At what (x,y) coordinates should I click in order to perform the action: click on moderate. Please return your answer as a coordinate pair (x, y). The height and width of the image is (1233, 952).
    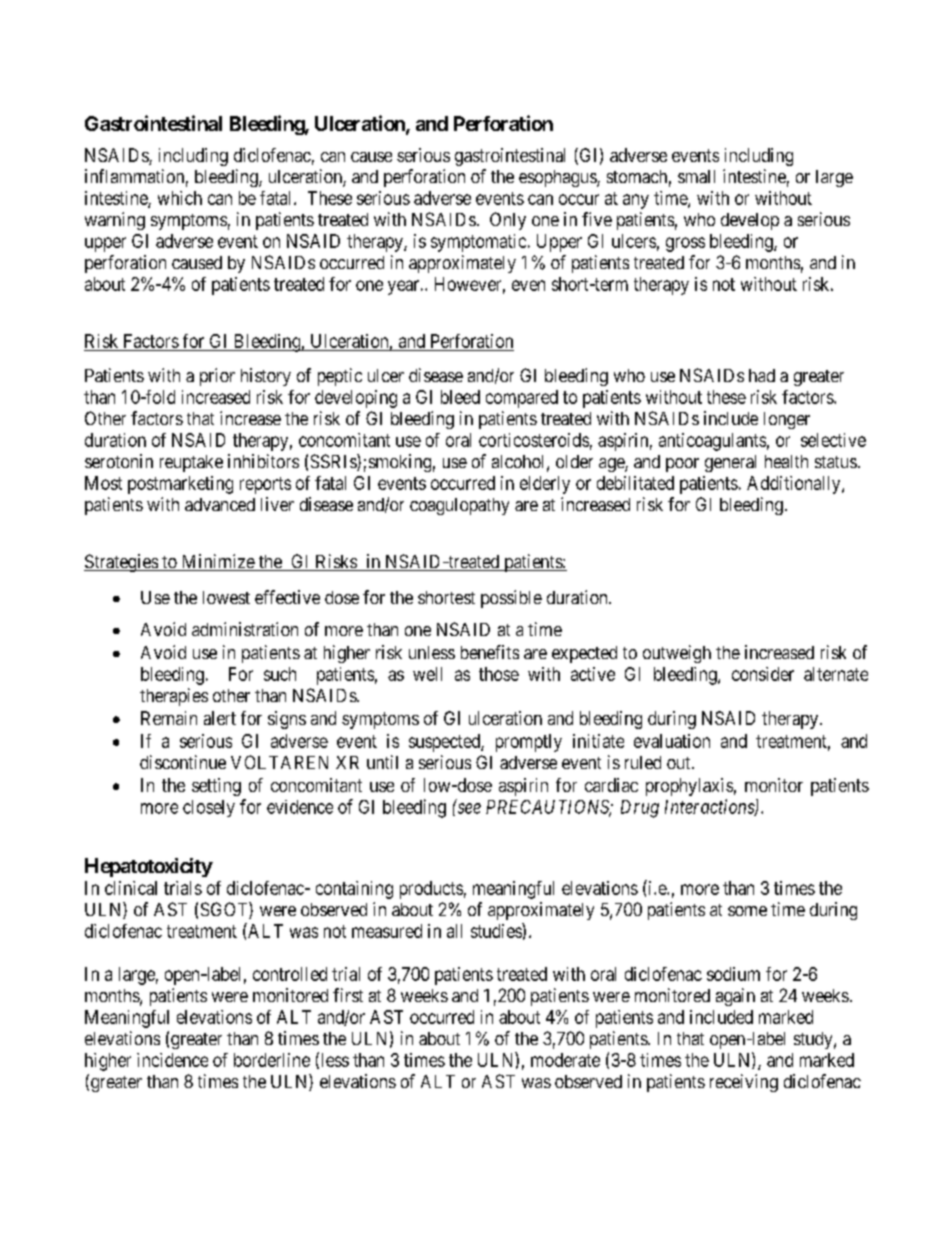
    Looking at the image, I should click on (565, 1060).
